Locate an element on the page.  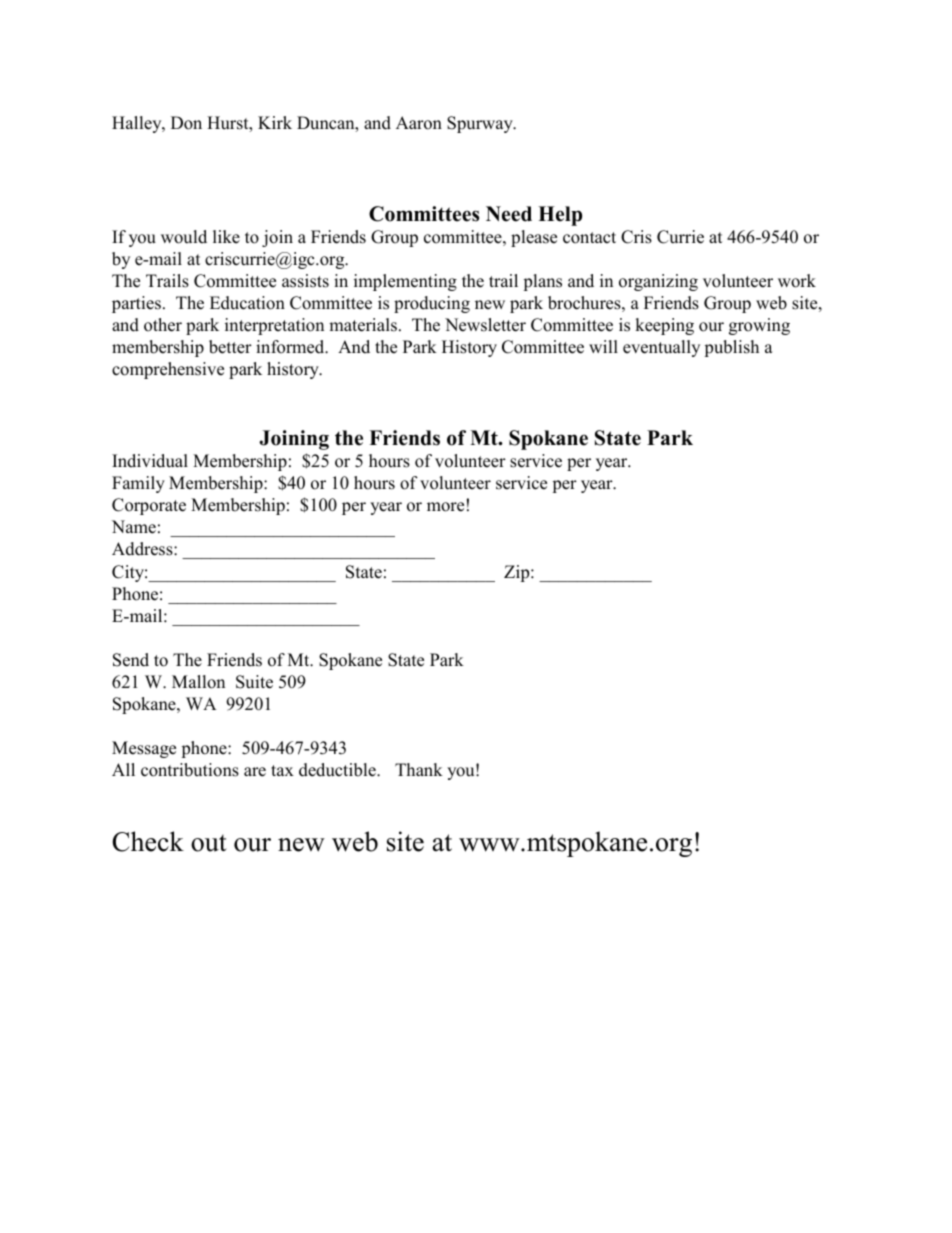
Newsletter is located at coordinates (485, 325).
